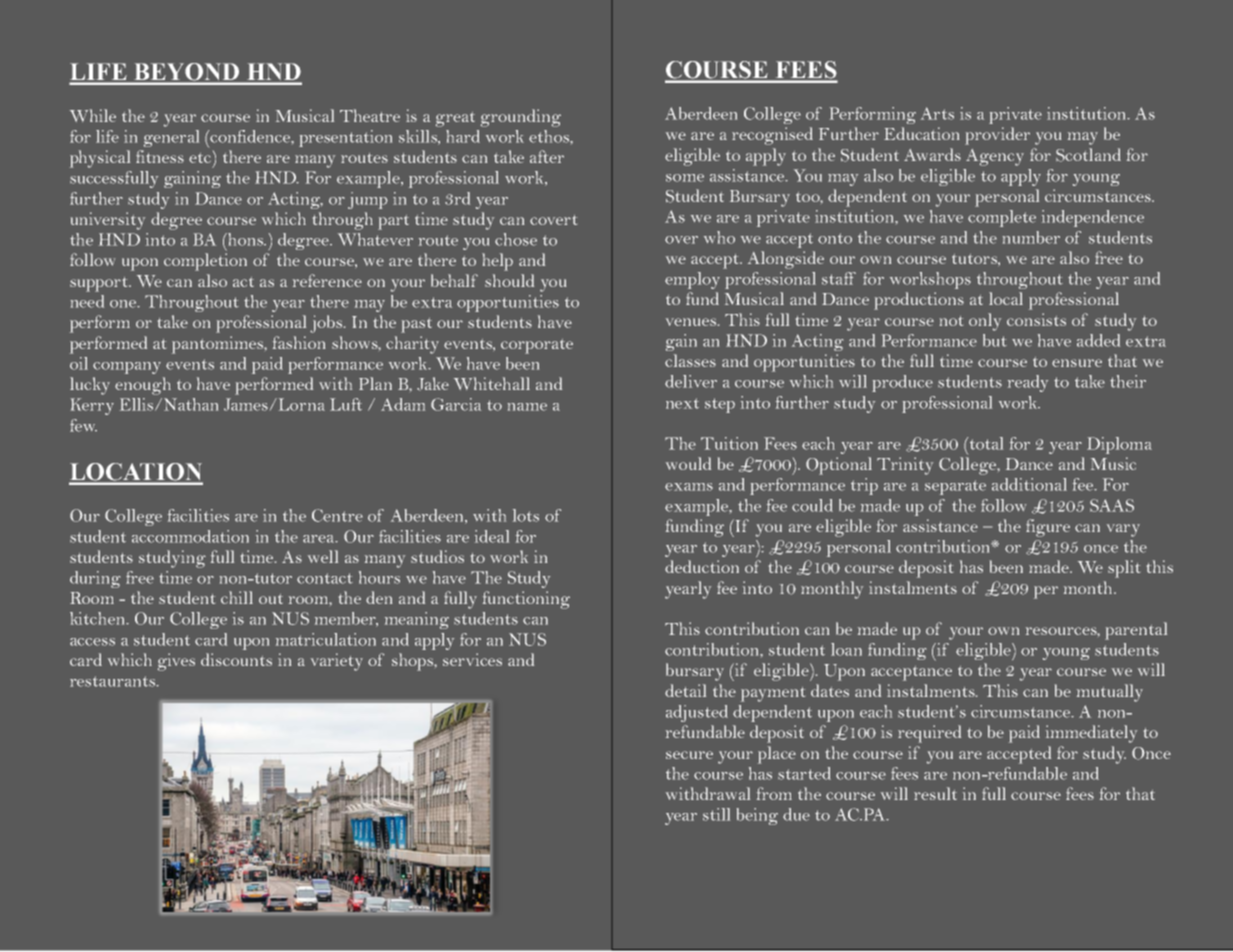  Describe the element at coordinates (83, 425) in the document. I see `few` at that location.
